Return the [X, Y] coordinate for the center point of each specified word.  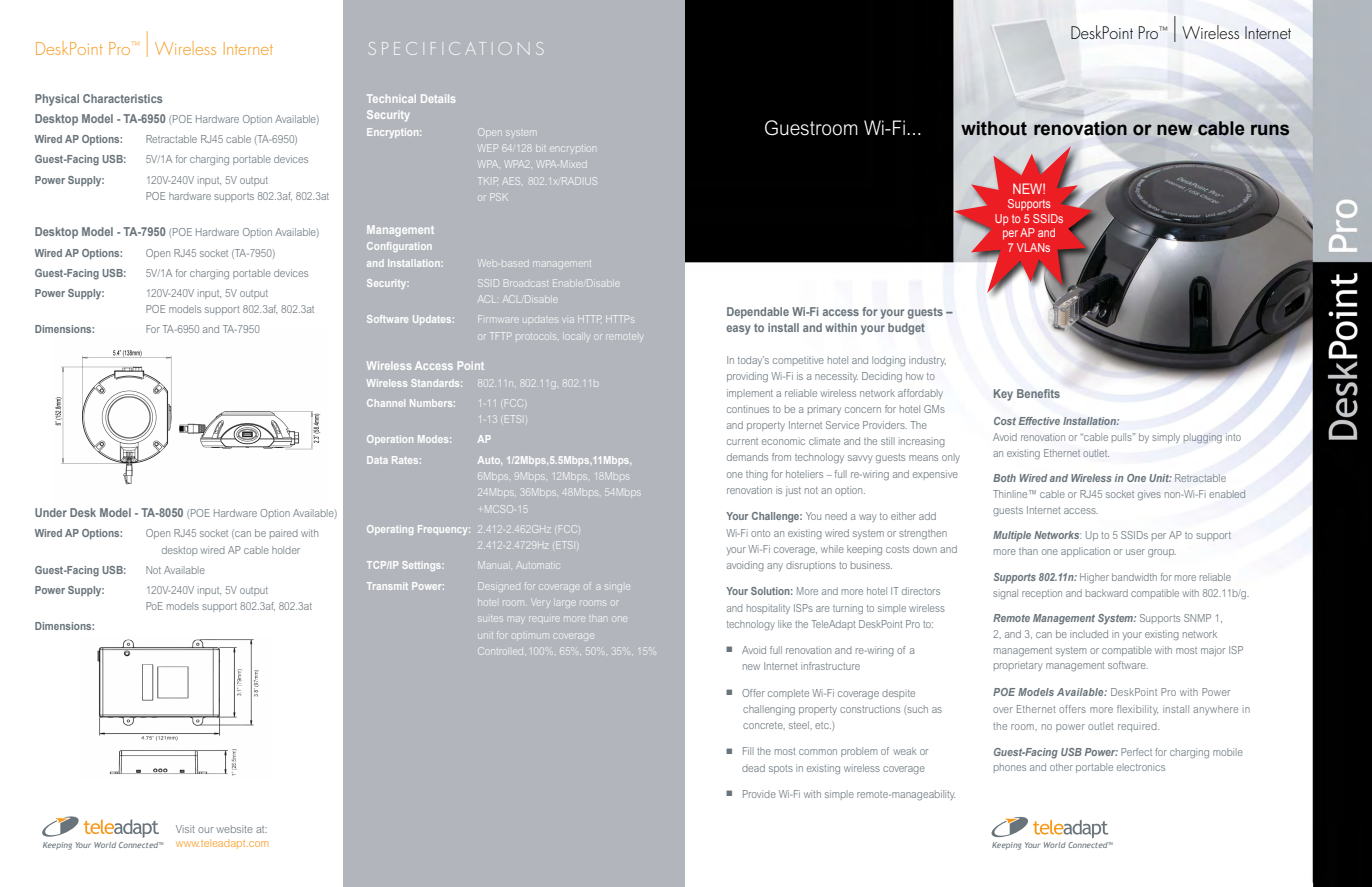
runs [1270, 130]
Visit [185, 829]
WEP [488, 148]
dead [753, 768]
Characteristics [122, 98]
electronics [1141, 767]
